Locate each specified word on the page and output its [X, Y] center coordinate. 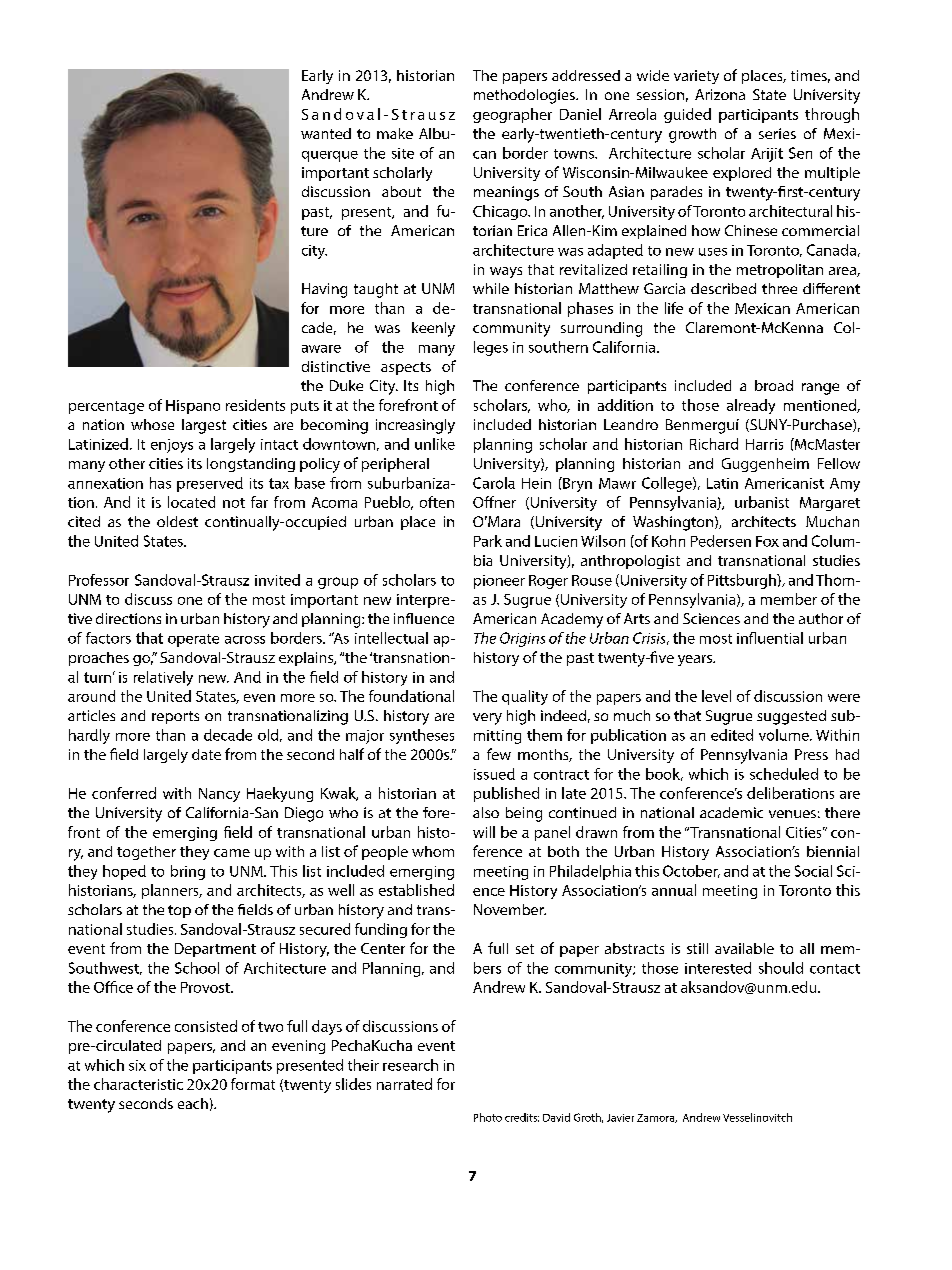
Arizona [720, 94]
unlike [435, 444]
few [499, 754]
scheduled [784, 774]
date [206, 754]
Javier [620, 1118]
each [193, 1103]
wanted [326, 133]
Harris [764, 444]
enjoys [172, 446]
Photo [488, 1117]
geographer [512, 115]
